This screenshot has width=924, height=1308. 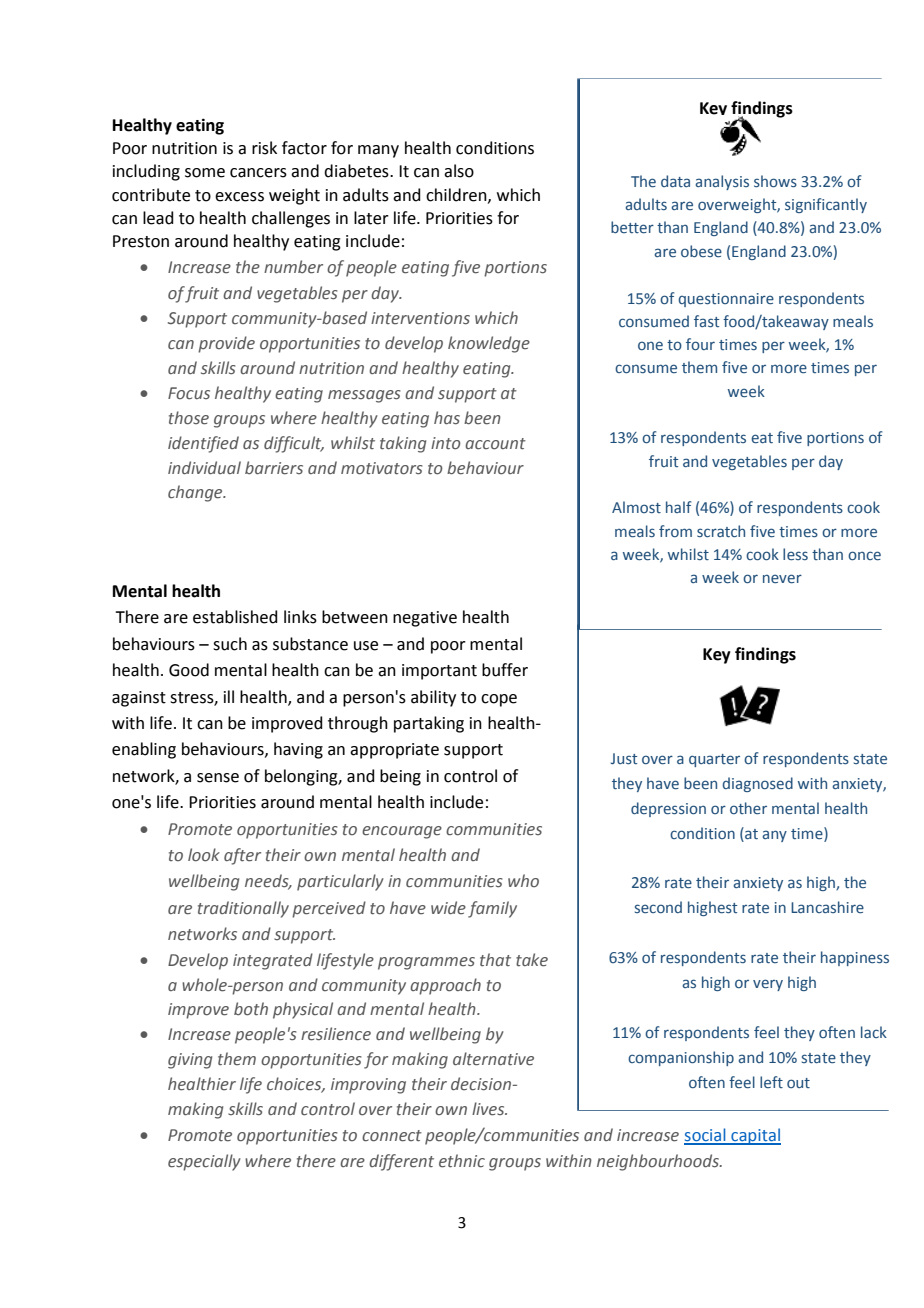 I want to click on some, so click(x=205, y=173).
